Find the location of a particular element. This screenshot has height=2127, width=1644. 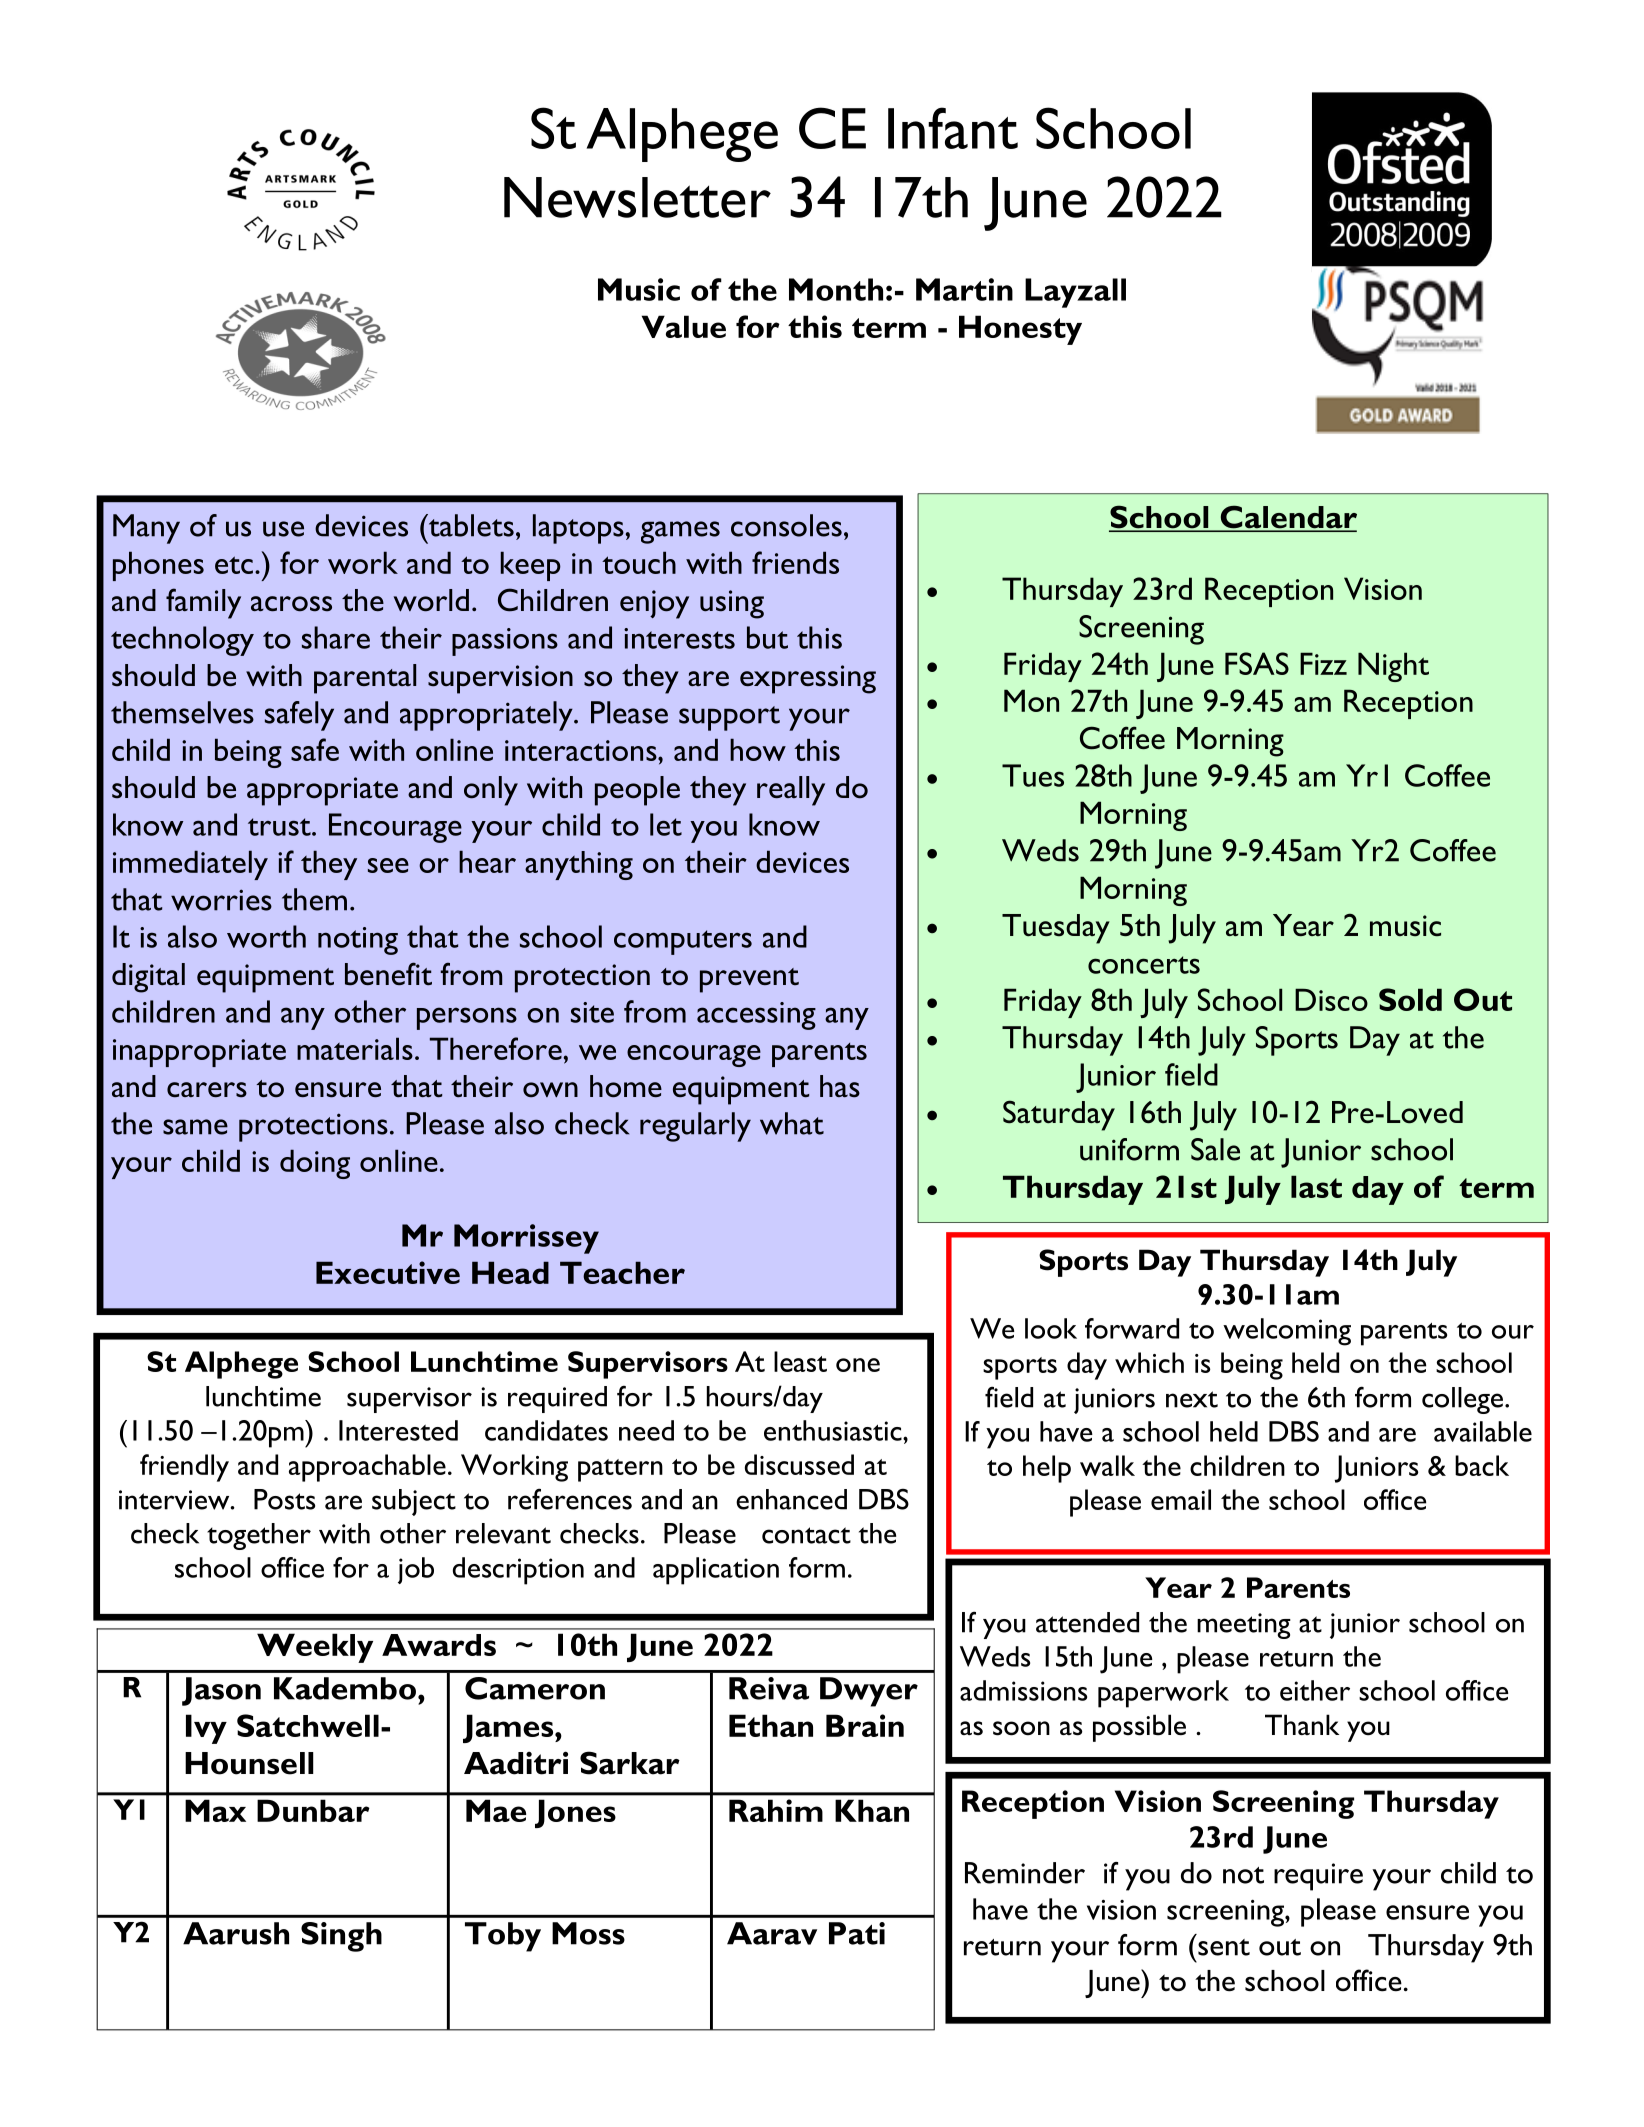

materials is located at coordinates (355, 1048).
